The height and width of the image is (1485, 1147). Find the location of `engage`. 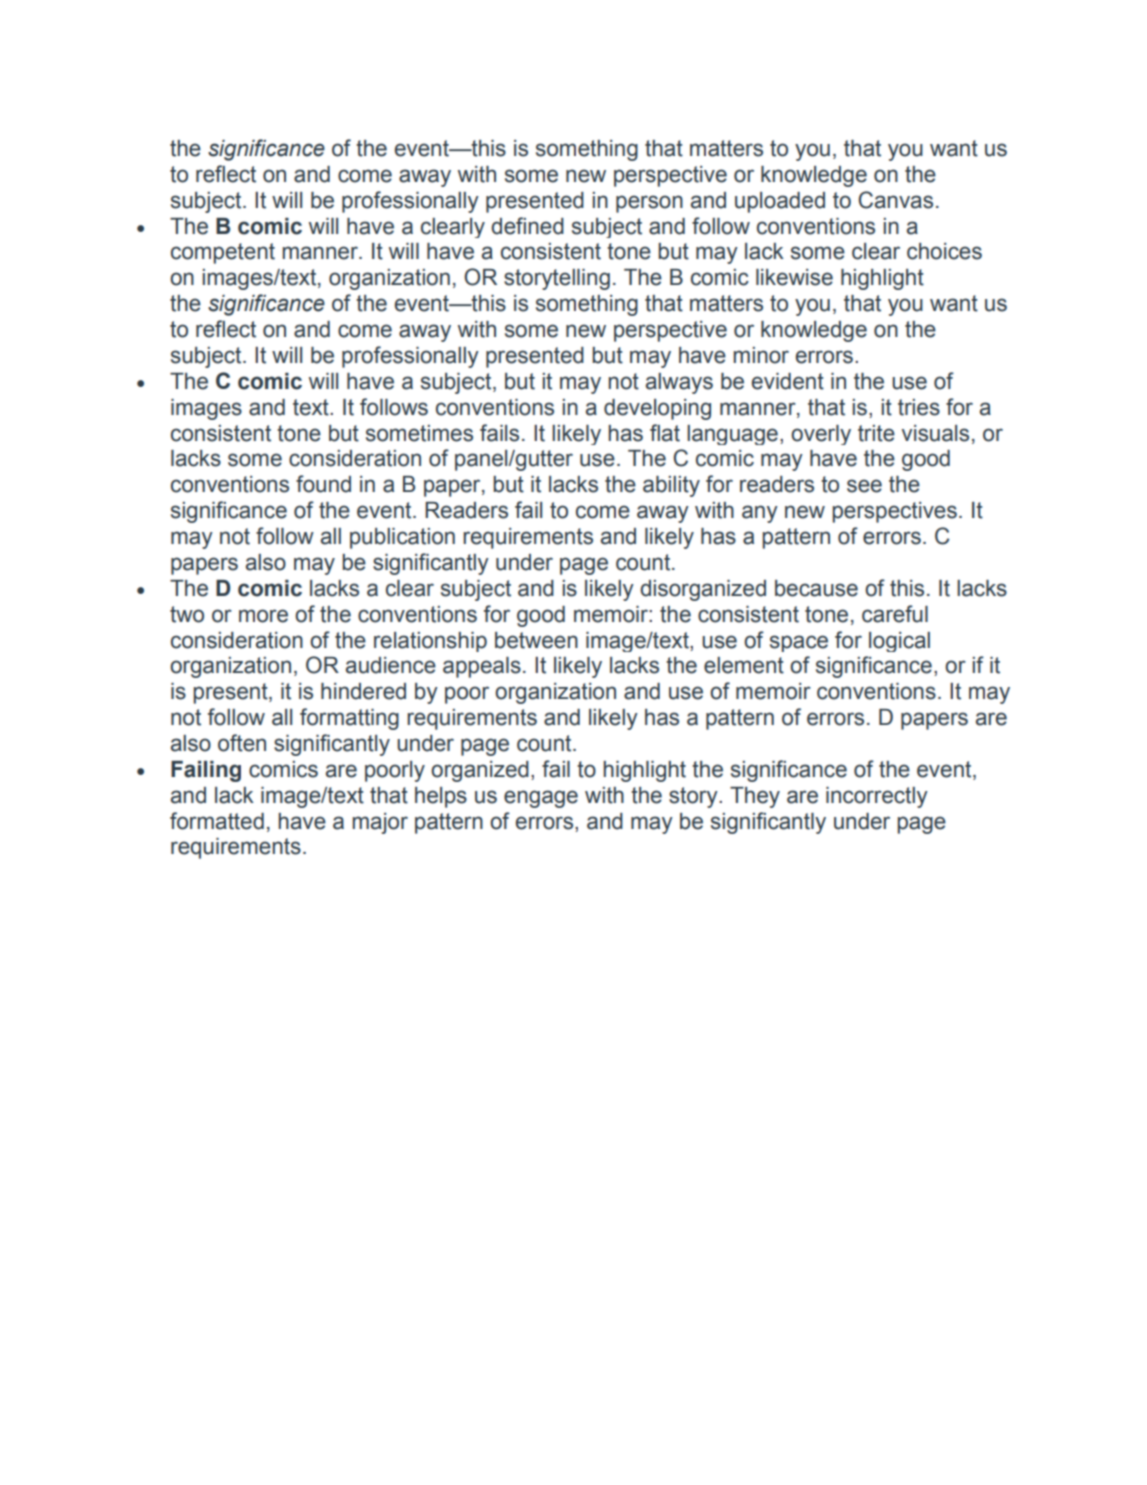

engage is located at coordinates (541, 799).
